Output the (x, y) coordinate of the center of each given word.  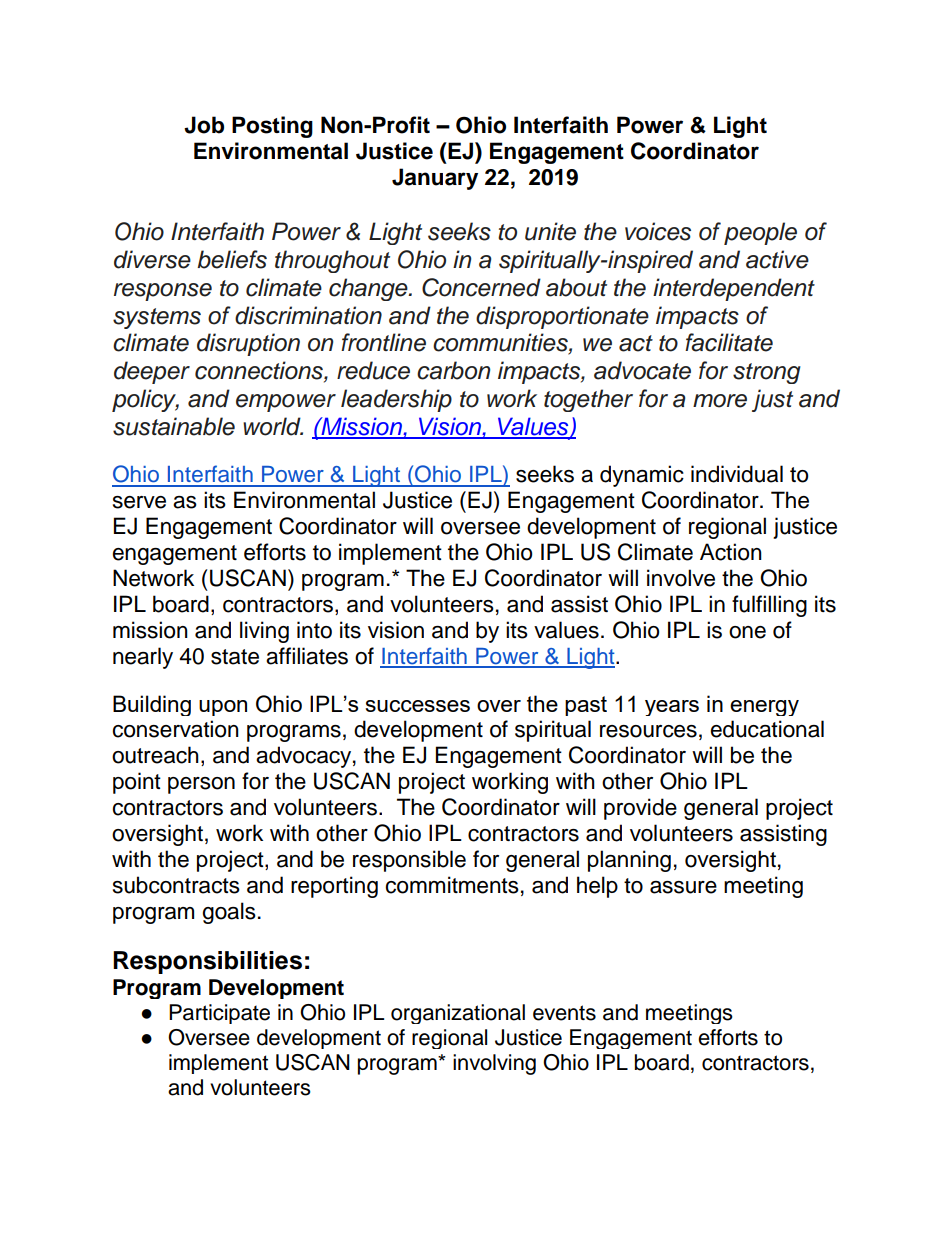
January (435, 179)
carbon (453, 370)
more (720, 401)
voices (658, 231)
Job (204, 125)
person (201, 785)
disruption (248, 344)
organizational (458, 1014)
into (314, 630)
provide (640, 809)
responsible (409, 861)
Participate (219, 1014)
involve (681, 578)
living (264, 632)
